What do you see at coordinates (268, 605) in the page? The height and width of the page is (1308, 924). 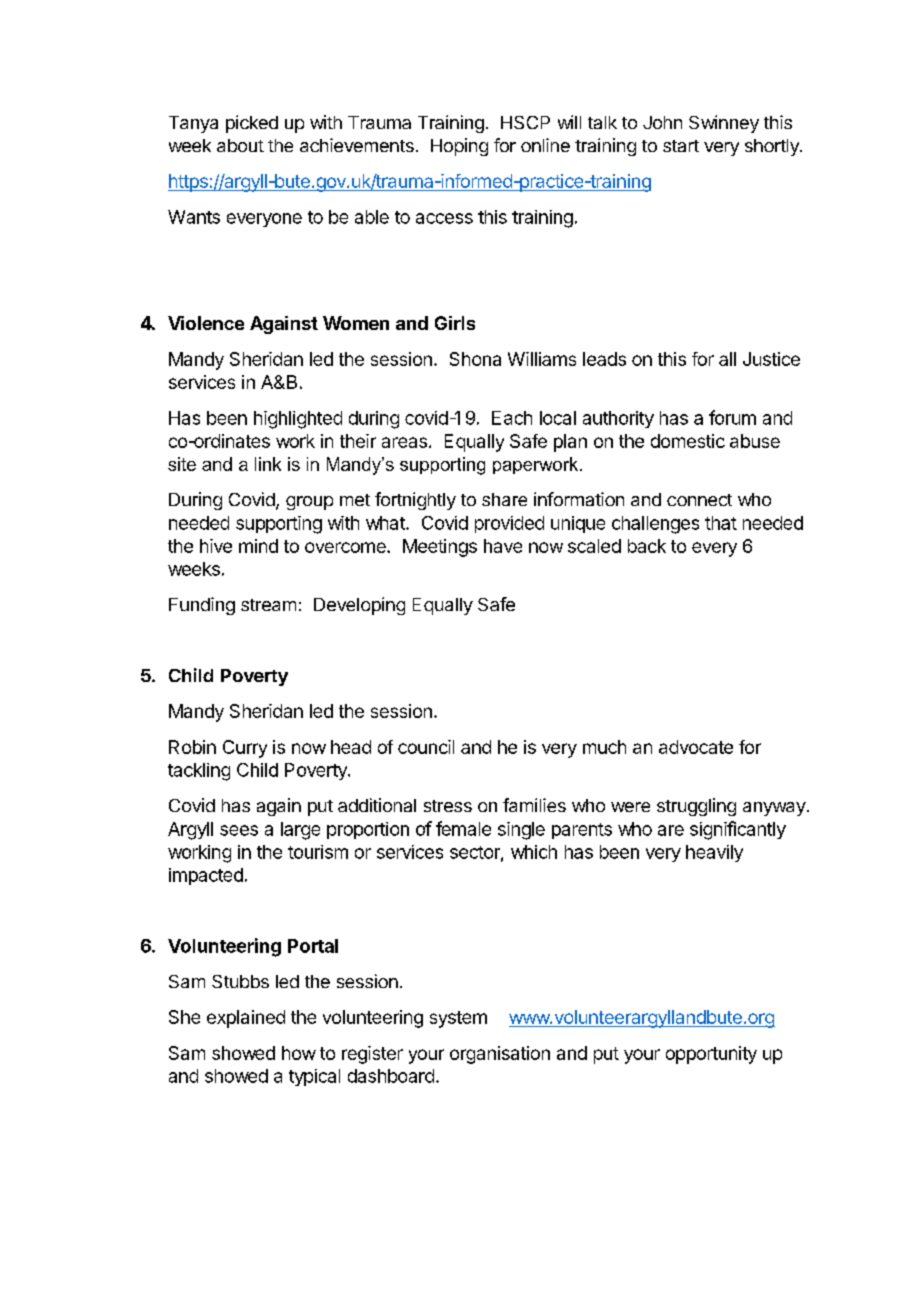 I see `stream` at bounding box center [268, 605].
